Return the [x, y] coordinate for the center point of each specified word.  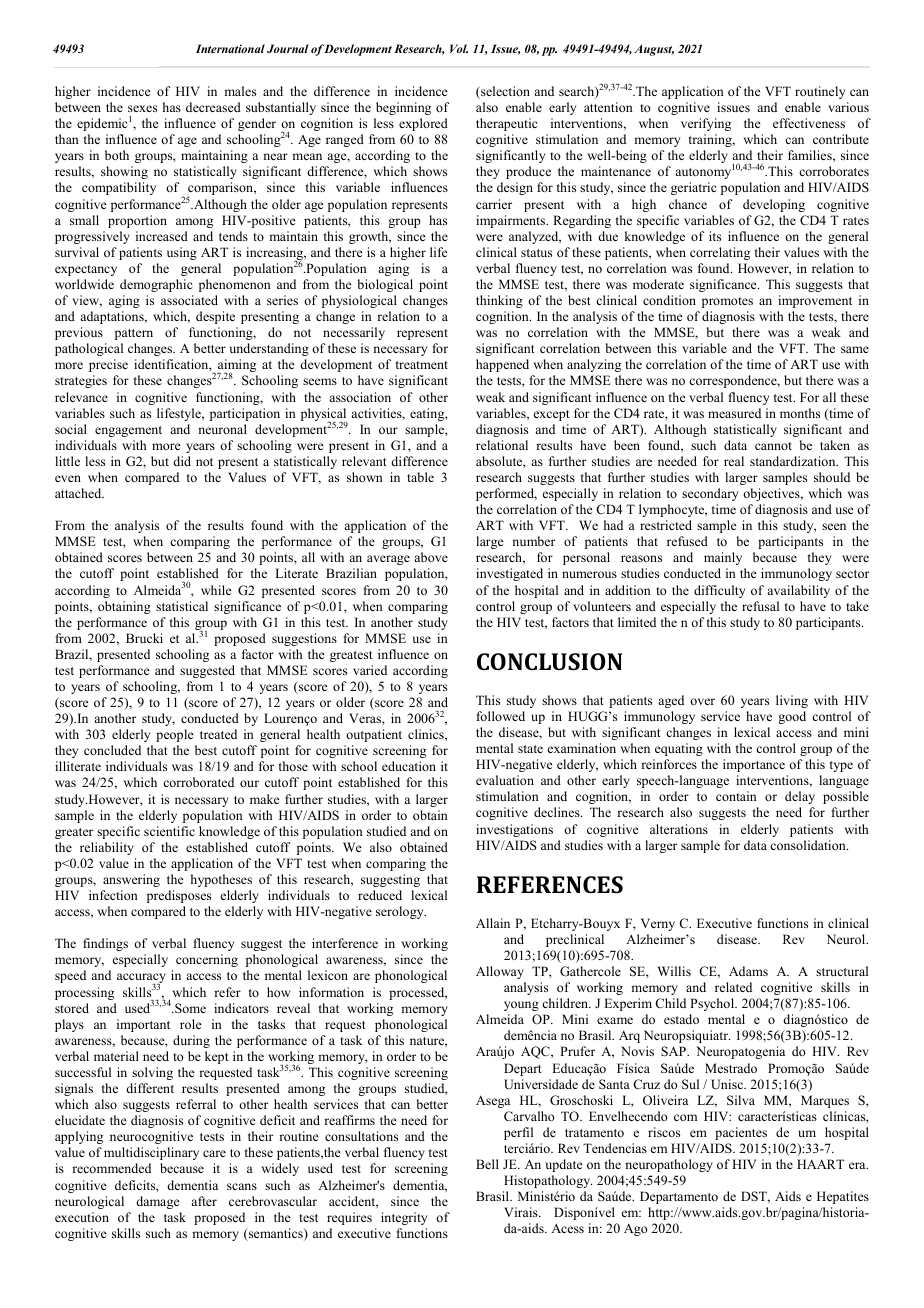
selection [504, 92]
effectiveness [809, 123]
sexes [142, 108]
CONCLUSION [549, 661]
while [216, 590]
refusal [760, 606]
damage [158, 1202]
